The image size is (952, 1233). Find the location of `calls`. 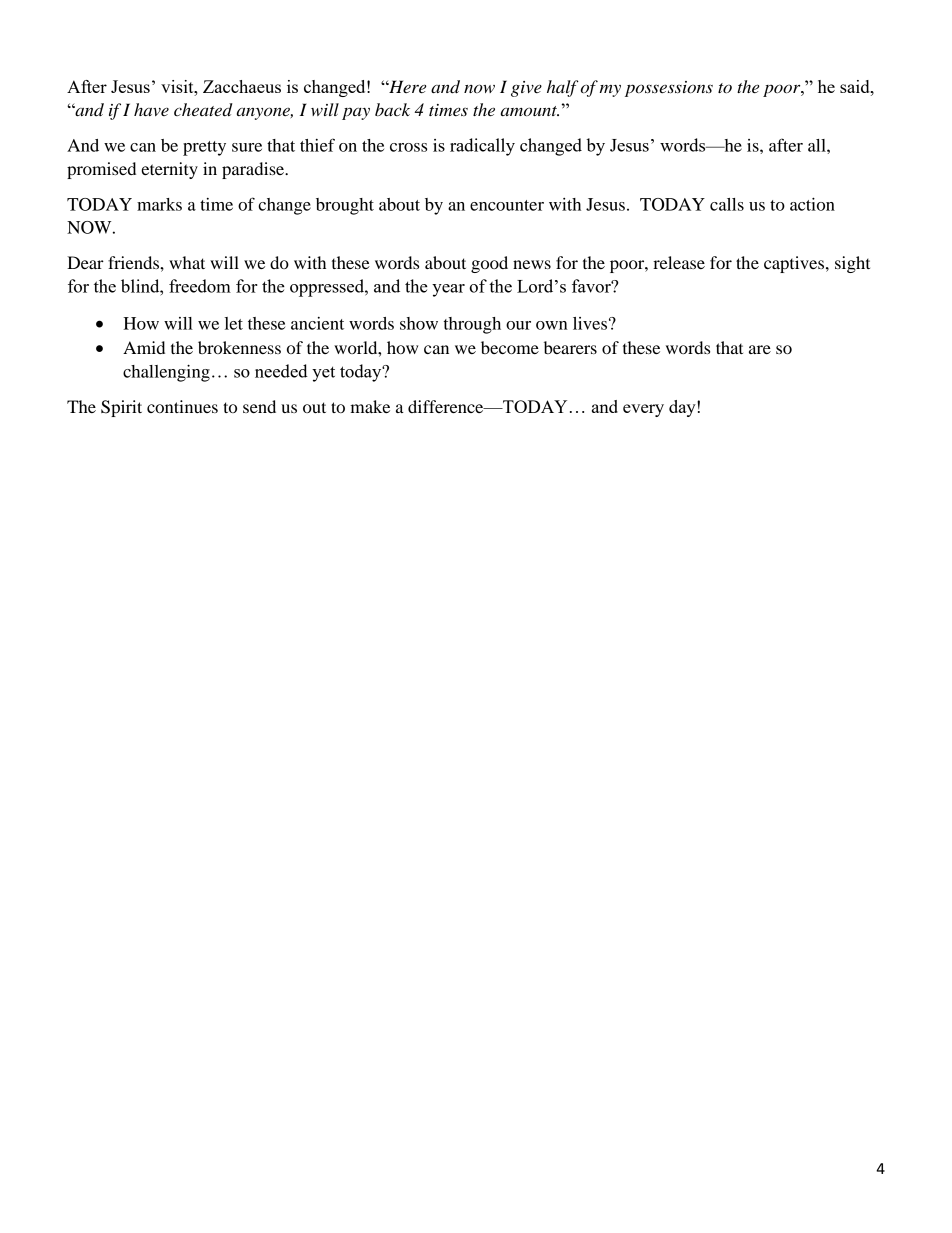

calls is located at coordinates (727, 204).
